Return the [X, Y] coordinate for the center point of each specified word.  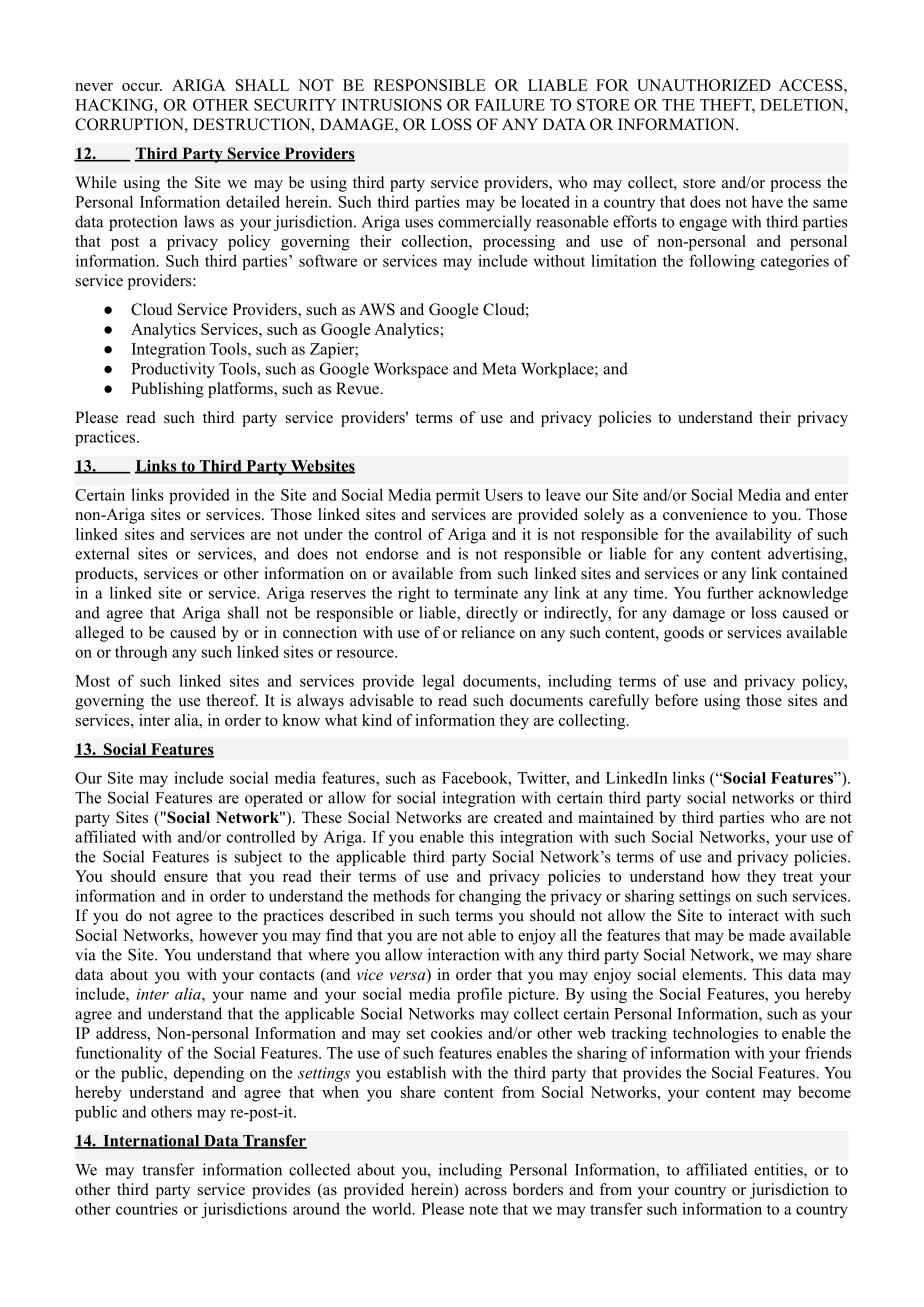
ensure [186, 878]
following [722, 262]
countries [147, 1208]
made [767, 935]
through [141, 653]
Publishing [167, 390]
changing [490, 897]
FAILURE [510, 105]
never [94, 87]
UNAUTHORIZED [704, 85]
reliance [488, 632]
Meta [499, 369]
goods [684, 634]
